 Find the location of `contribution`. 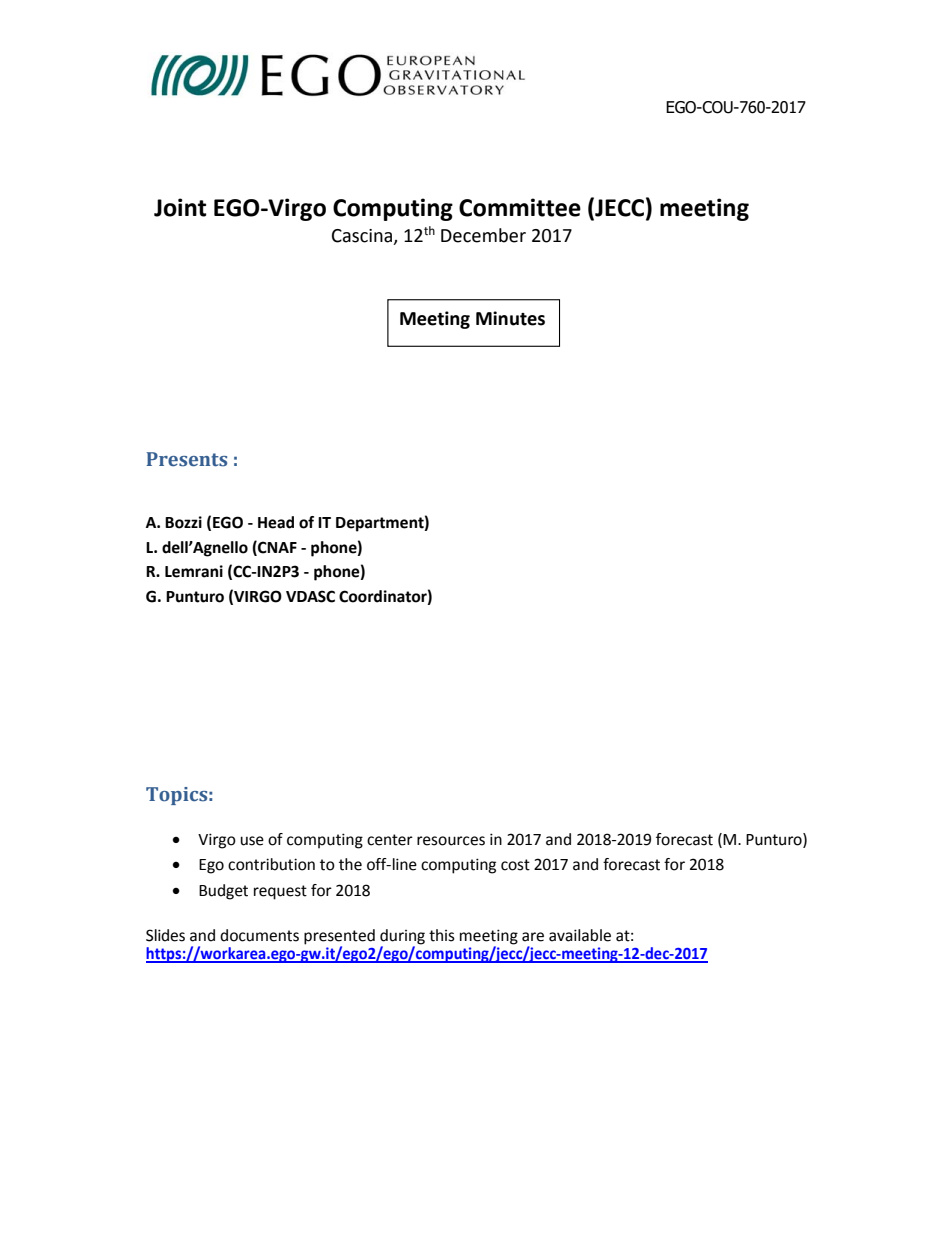

contribution is located at coordinates (271, 864).
